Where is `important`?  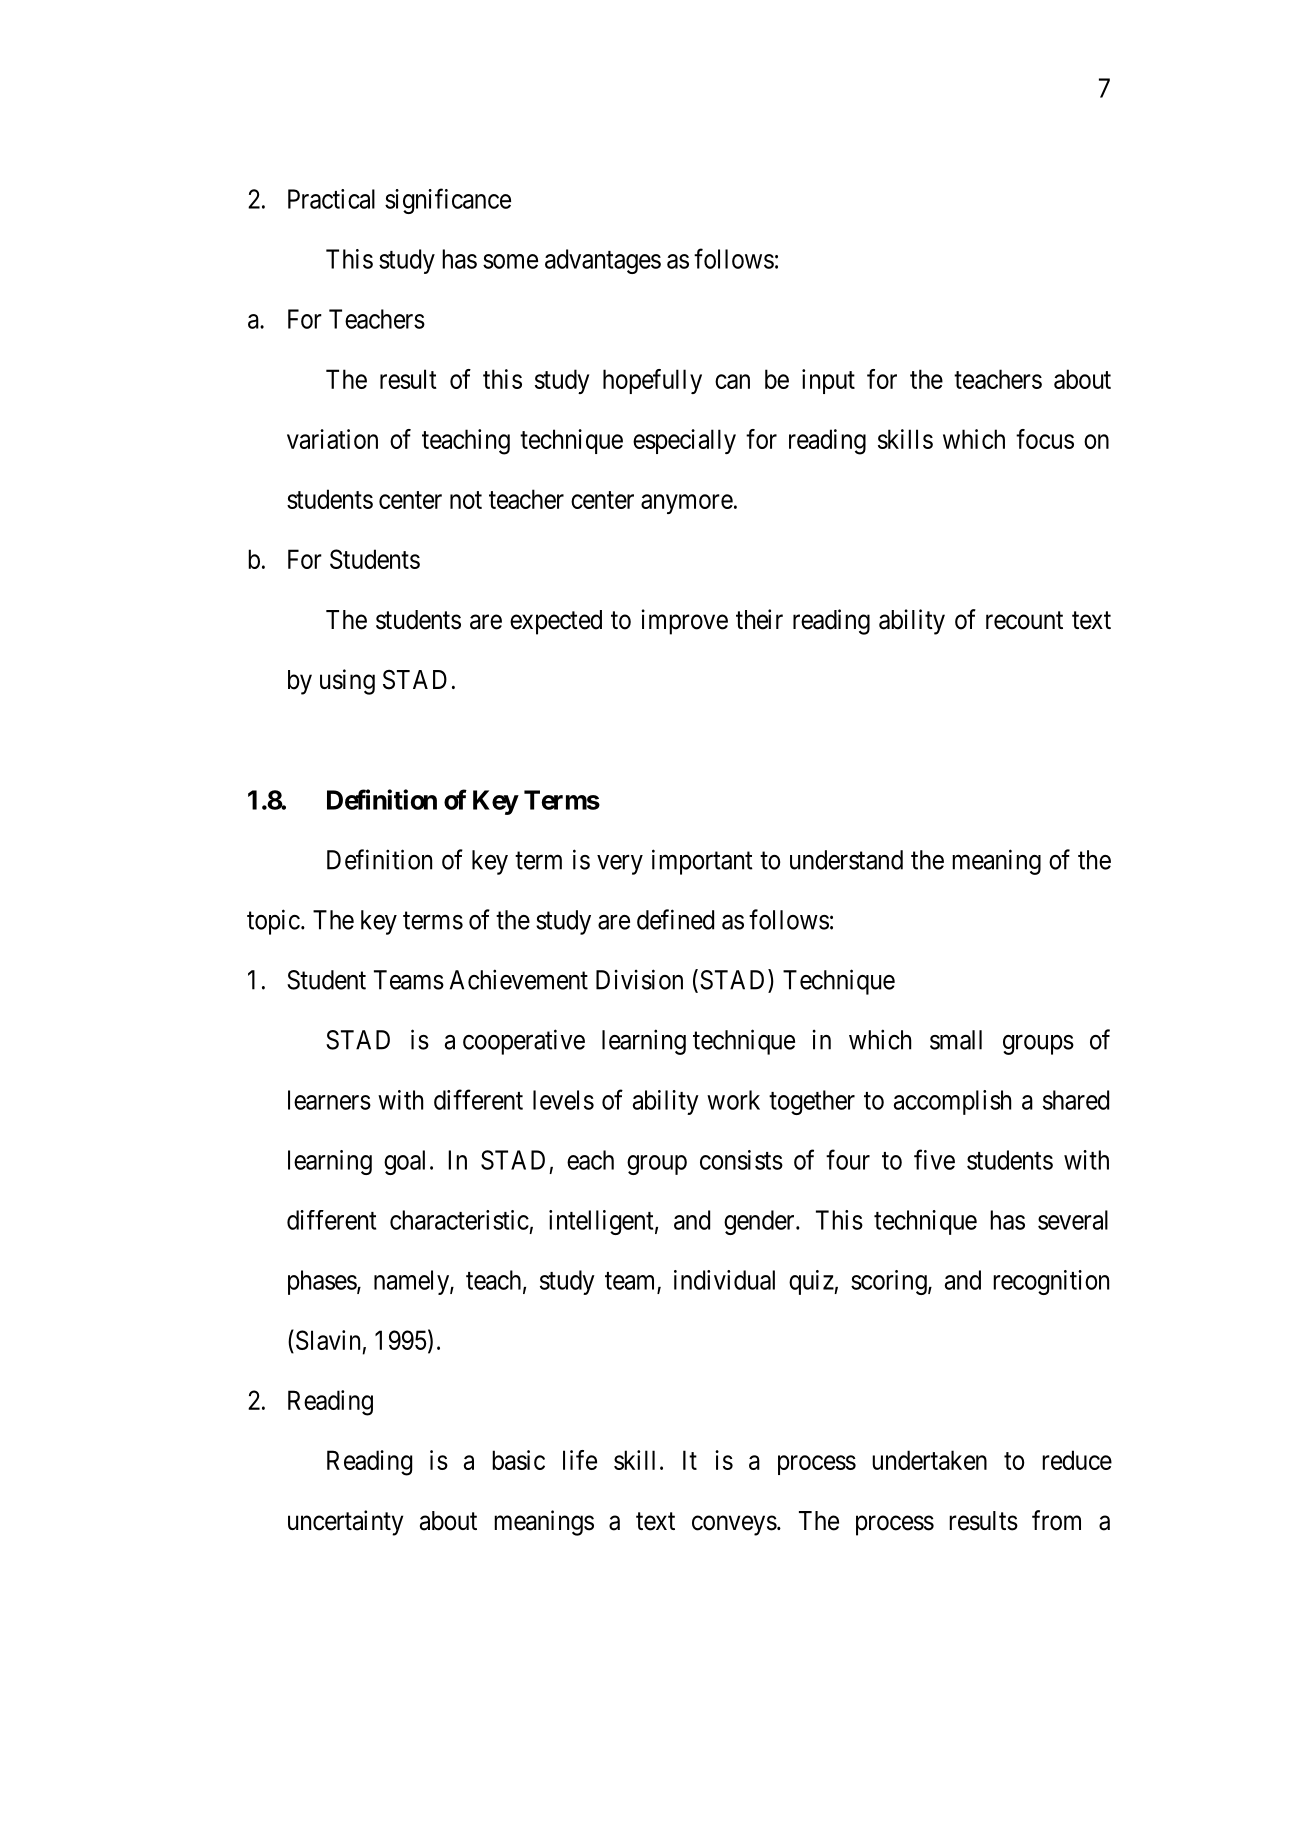
important is located at coordinates (702, 862).
